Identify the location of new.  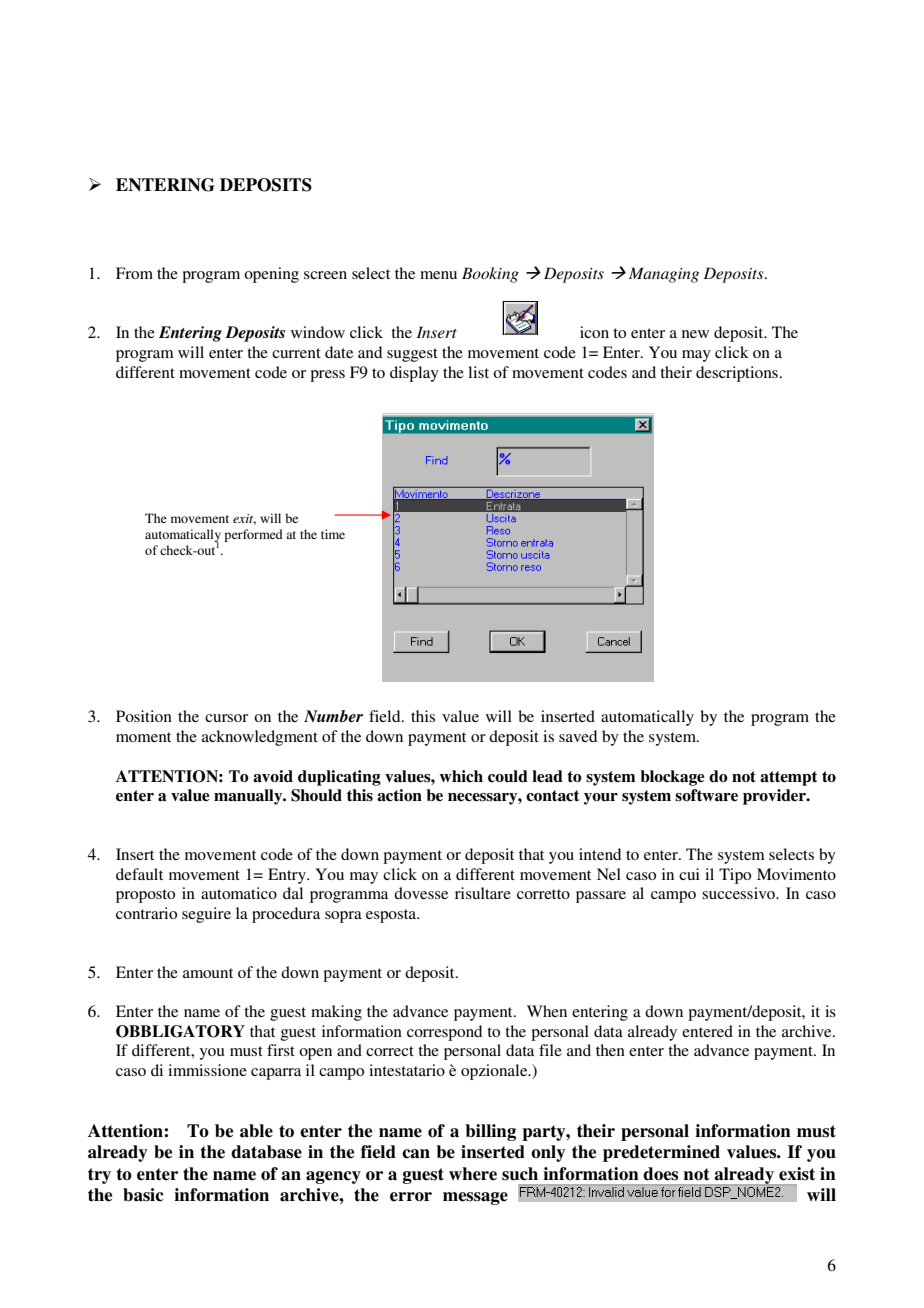
(695, 334).
